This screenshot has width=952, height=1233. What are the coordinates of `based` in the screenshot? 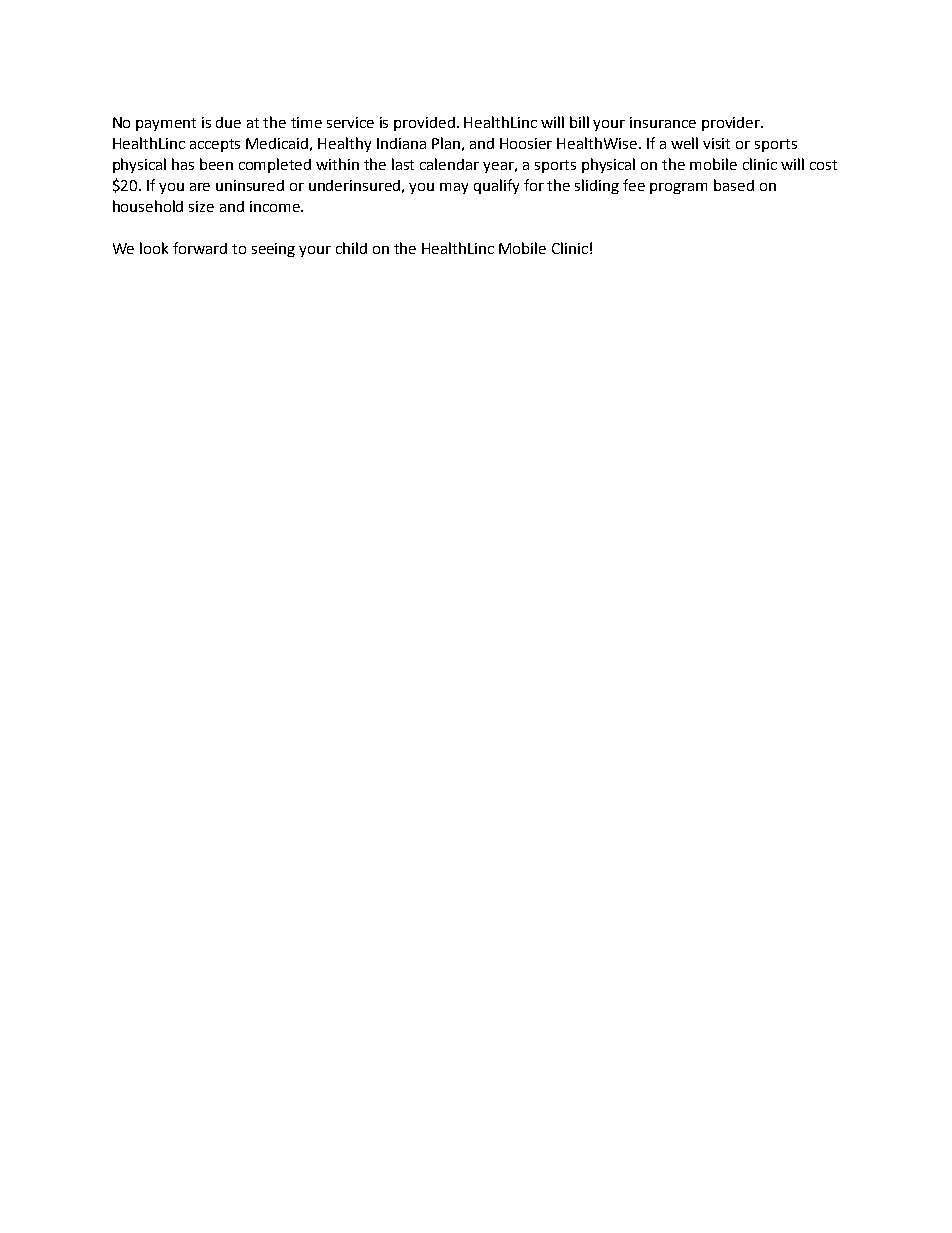 It's located at (734, 185).
